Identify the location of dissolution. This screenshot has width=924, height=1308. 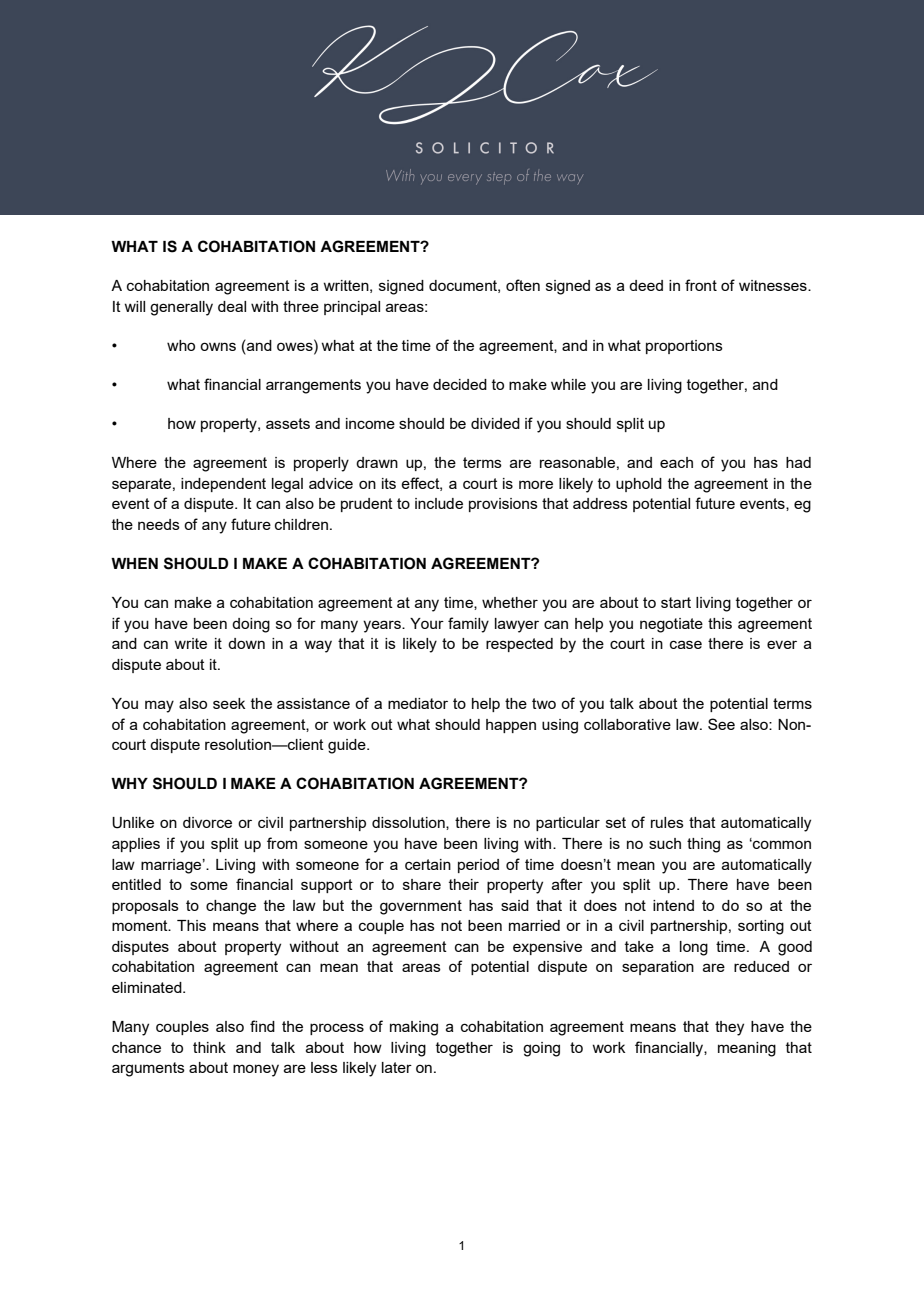
(409, 823).
